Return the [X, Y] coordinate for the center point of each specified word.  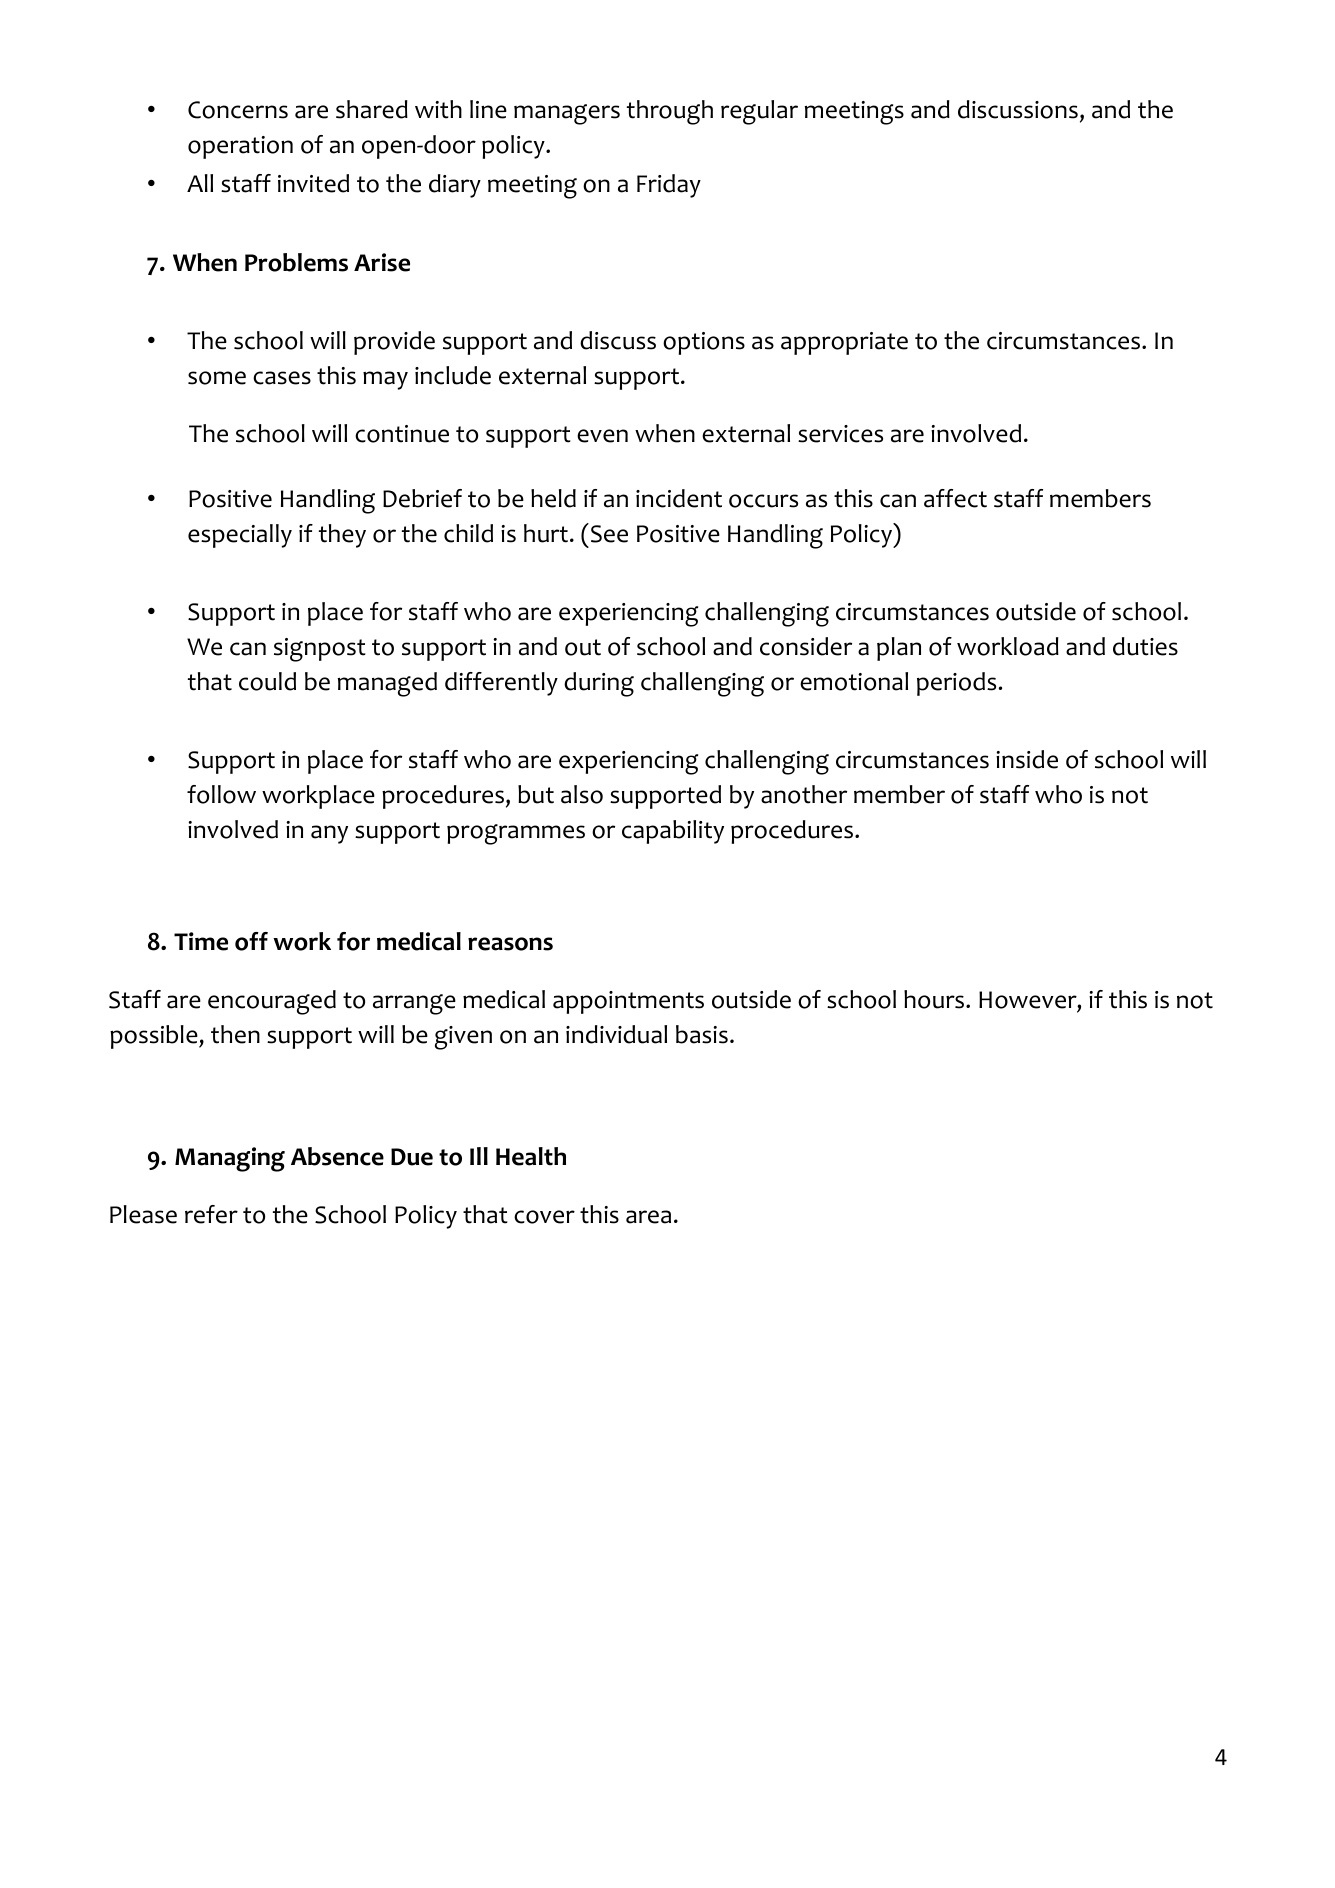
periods [956, 684]
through [670, 112]
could [267, 681]
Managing [230, 1159]
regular [759, 112]
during [599, 684]
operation [240, 147]
